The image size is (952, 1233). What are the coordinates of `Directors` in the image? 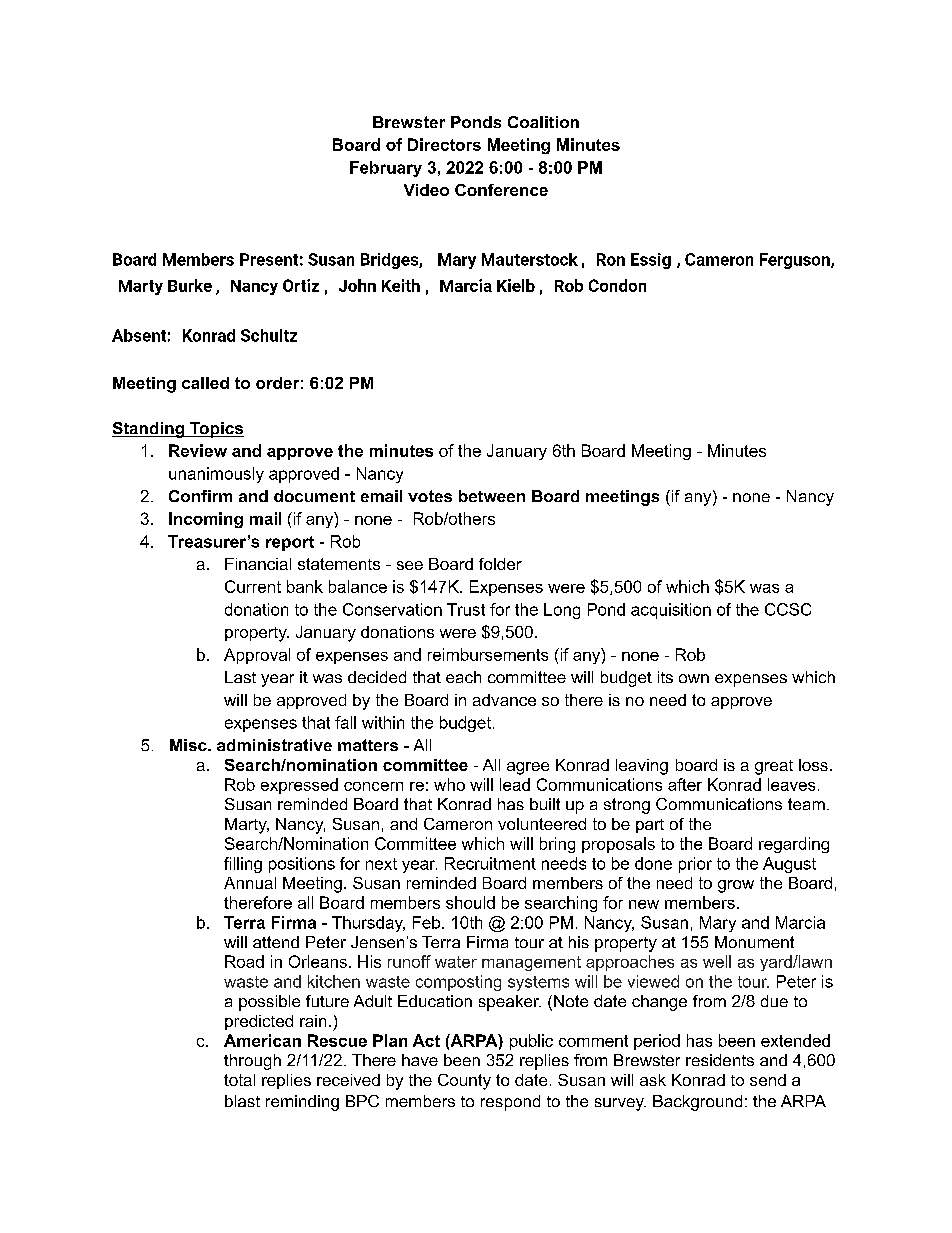 It's located at (444, 144).
